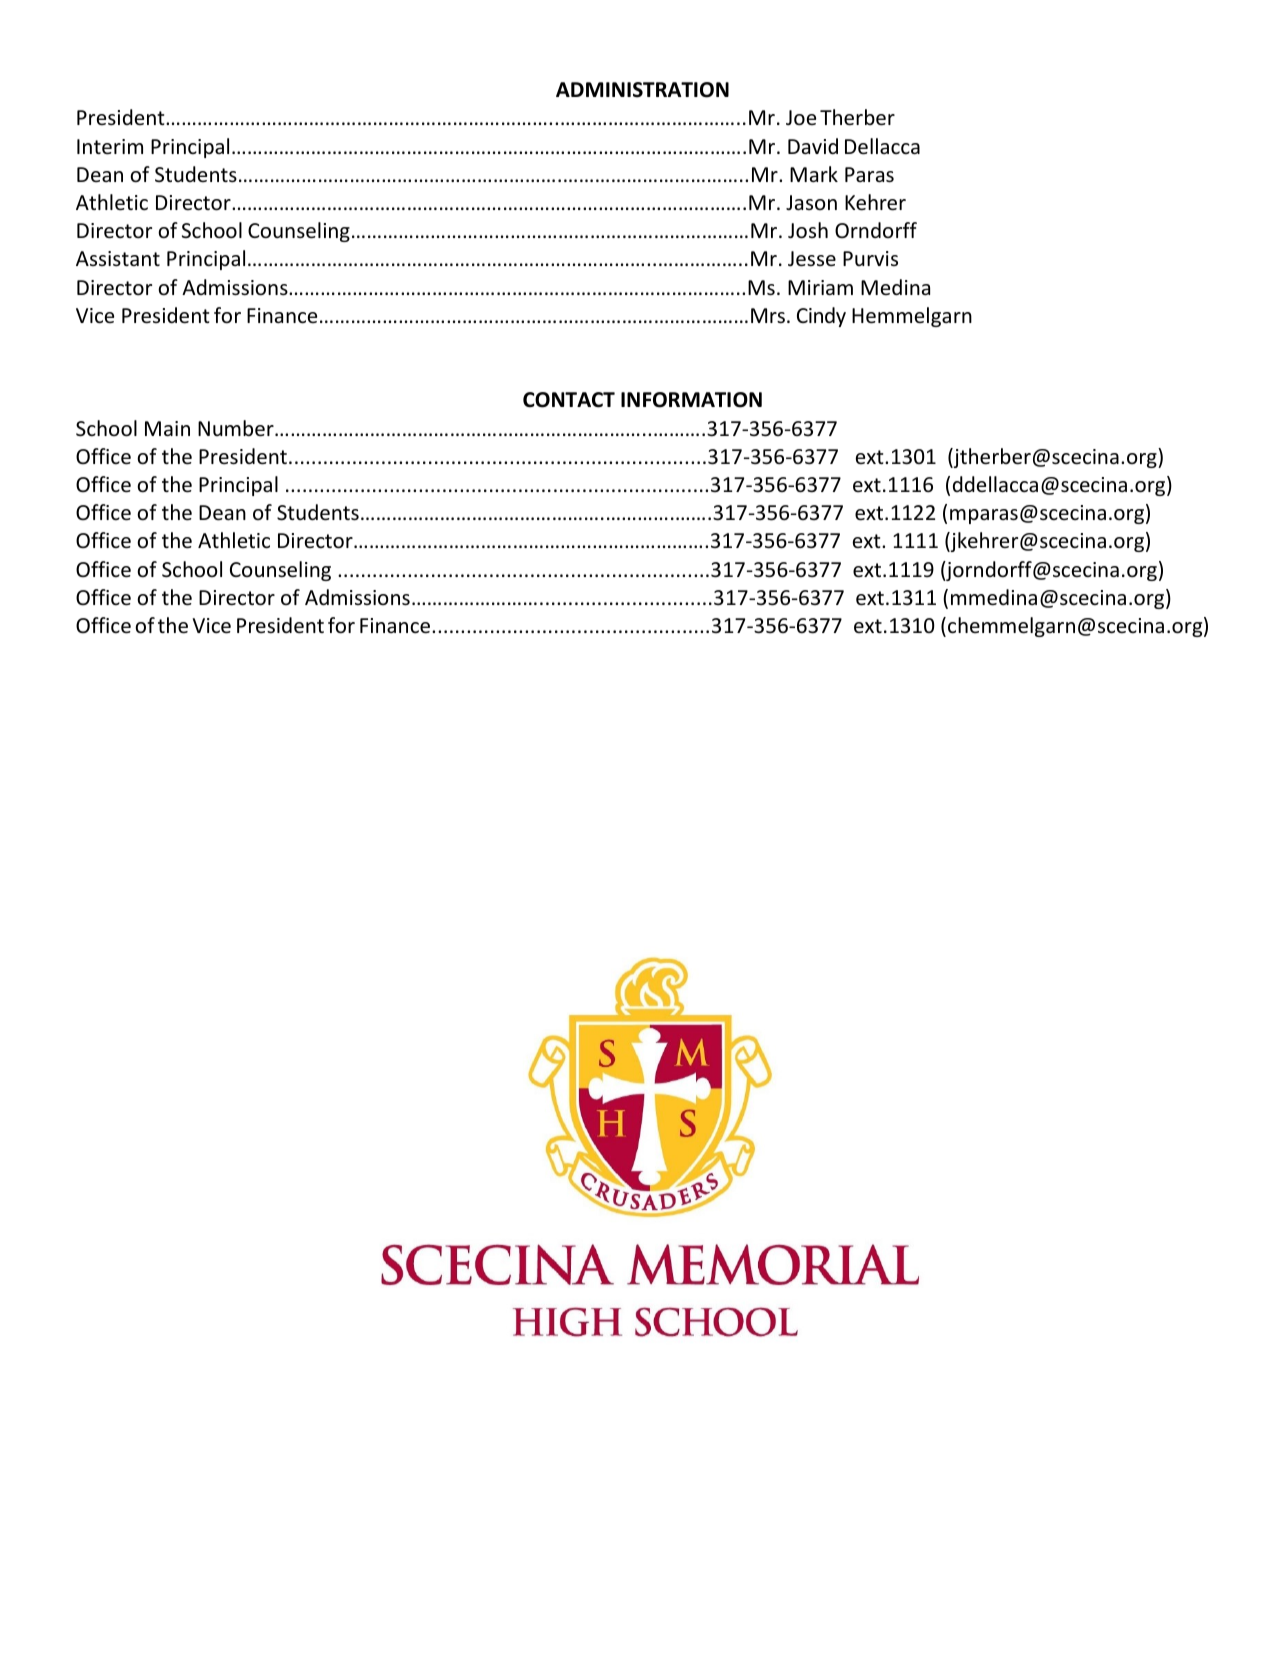 The width and height of the image is (1286, 1664). What do you see at coordinates (118, 258) in the image?
I see `Assistant` at bounding box center [118, 258].
